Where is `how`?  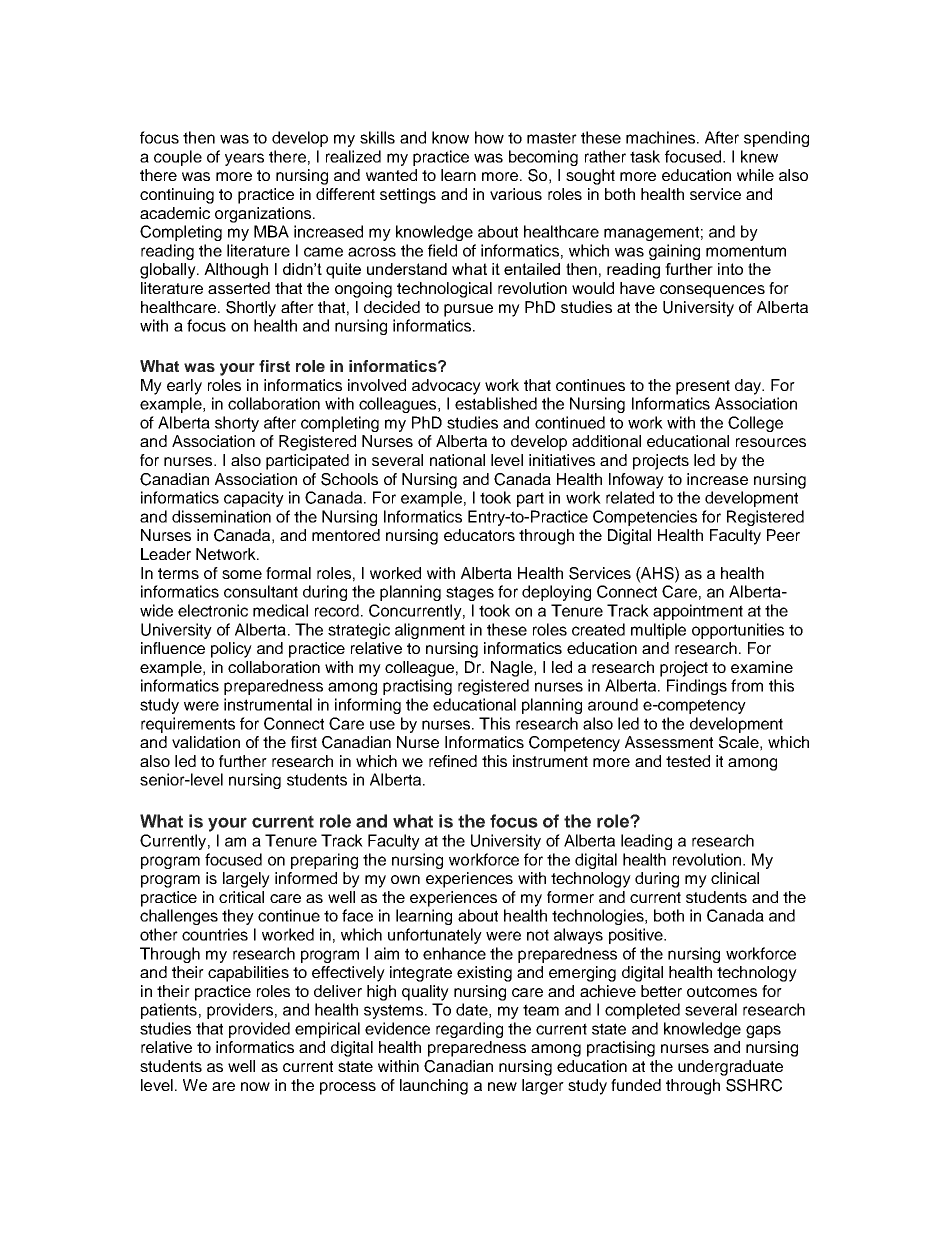
how is located at coordinates (489, 137).
